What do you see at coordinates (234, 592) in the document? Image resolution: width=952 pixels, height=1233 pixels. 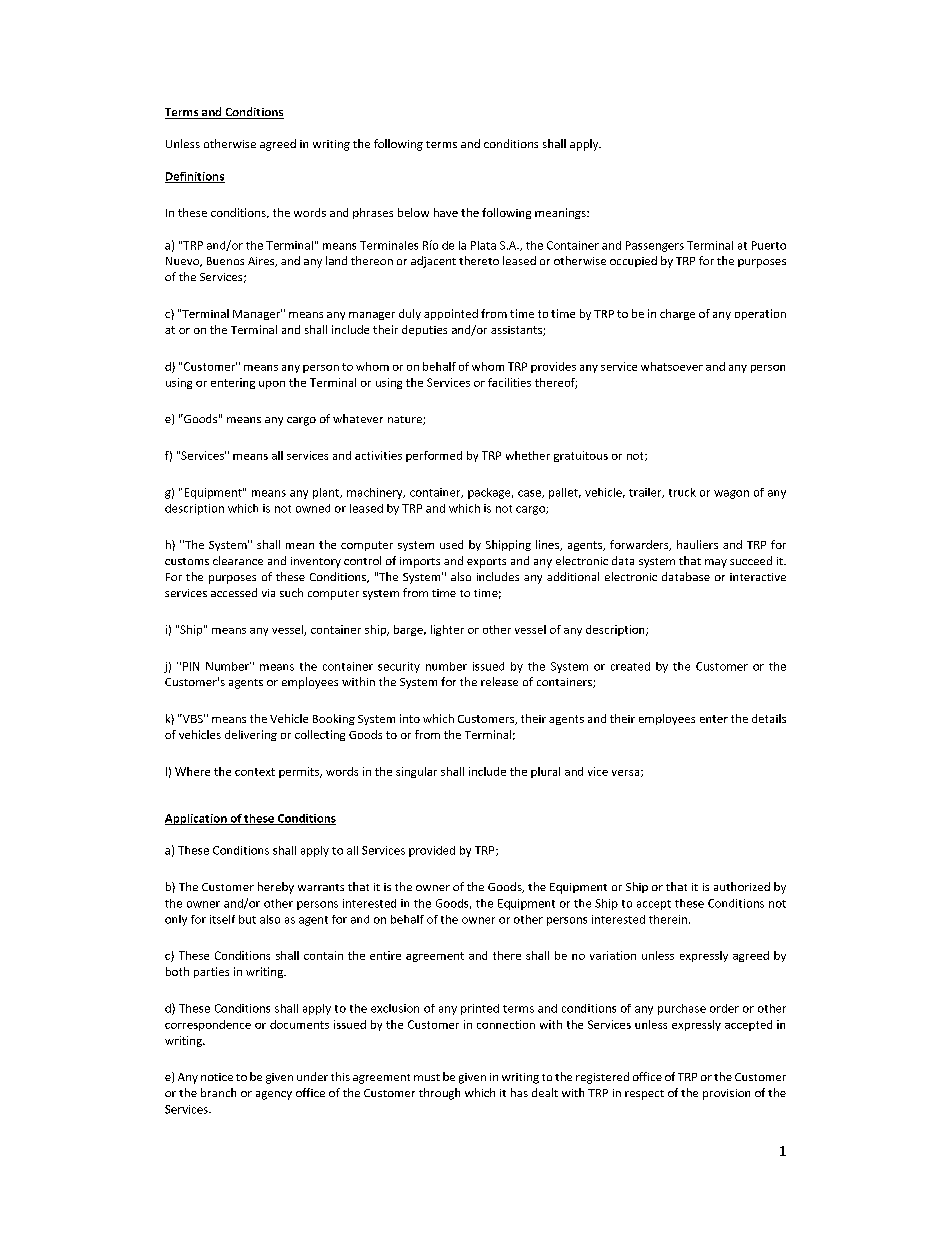 I see `accessed` at bounding box center [234, 592].
